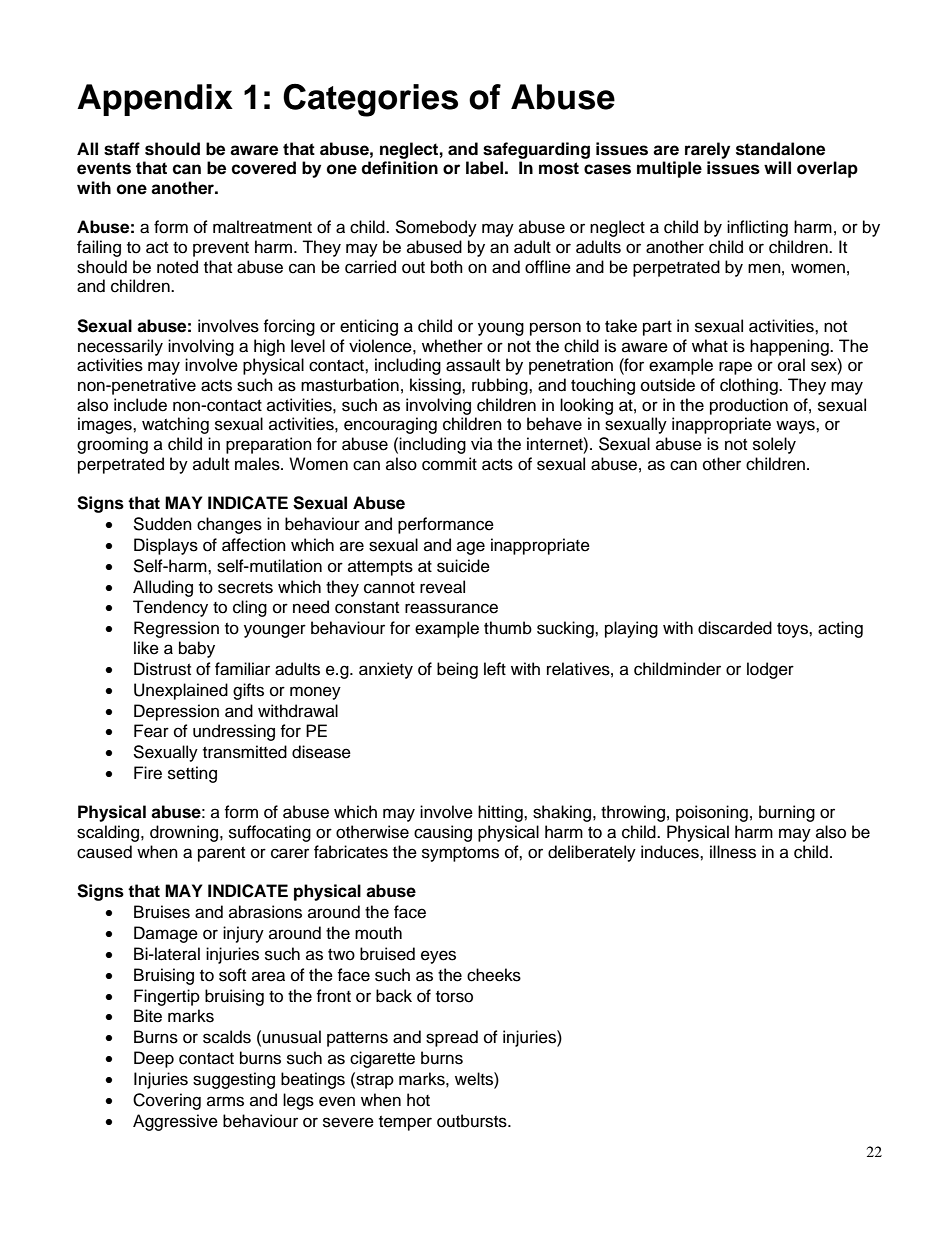 This screenshot has height=1233, width=952. What do you see at coordinates (780, 149) in the screenshot?
I see `standalone` at bounding box center [780, 149].
